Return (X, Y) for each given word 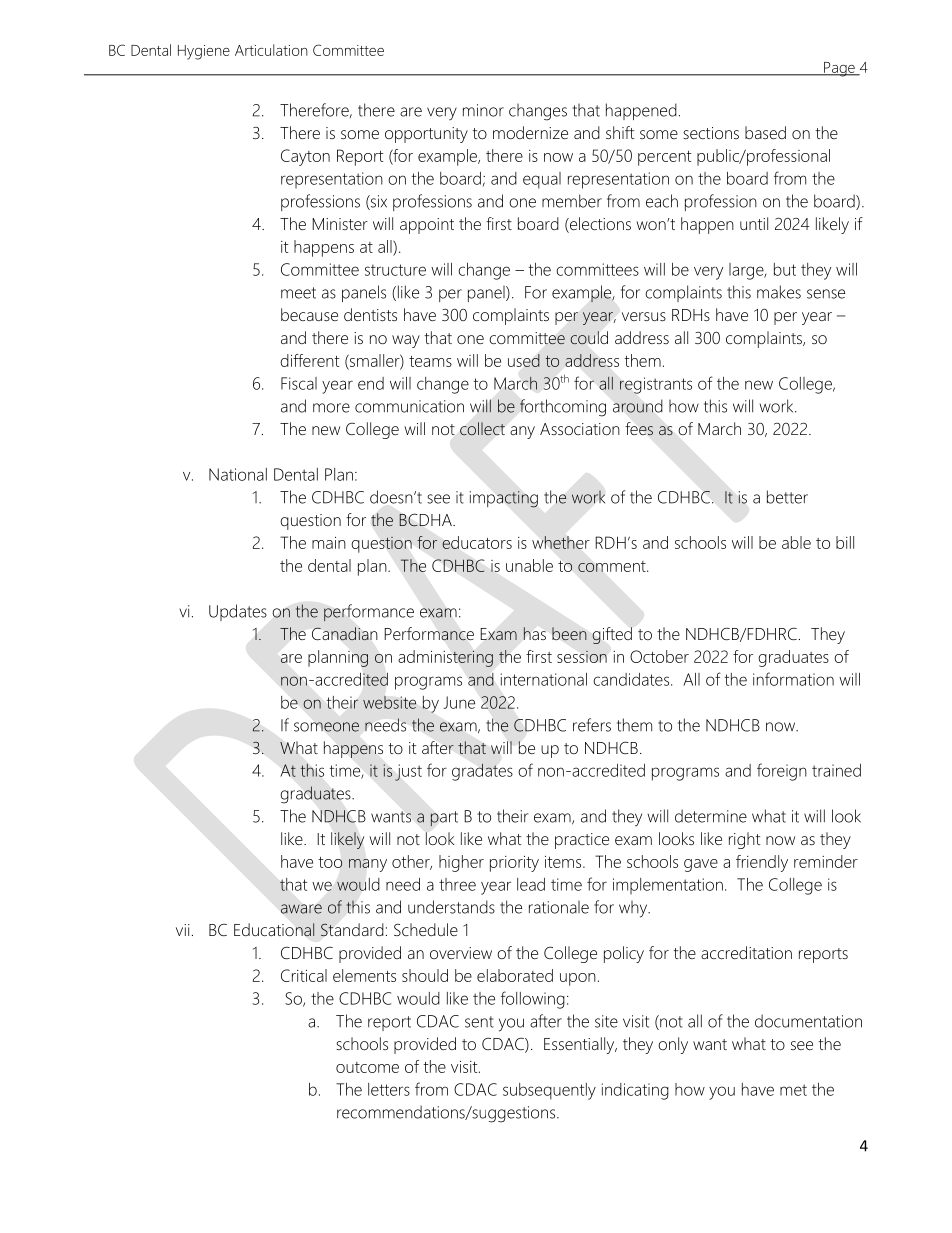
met (793, 1090)
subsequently (549, 1091)
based (765, 132)
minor (483, 110)
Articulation (271, 50)
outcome (367, 1067)
